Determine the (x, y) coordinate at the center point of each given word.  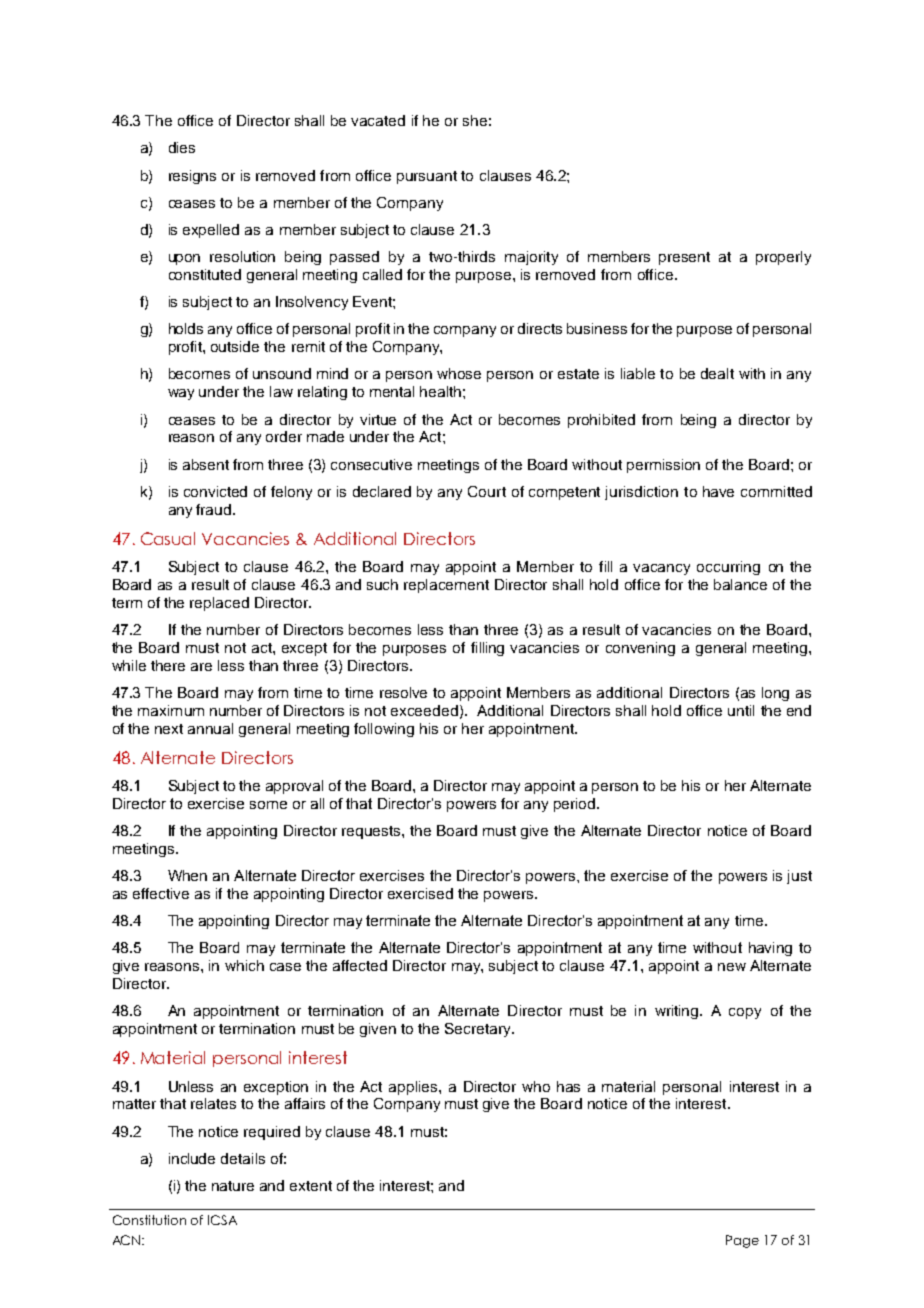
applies (414, 1088)
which (244, 965)
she (475, 120)
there (168, 665)
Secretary (479, 1030)
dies (182, 147)
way (181, 394)
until (741, 710)
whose (459, 373)
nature (233, 1186)
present (684, 258)
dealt (717, 373)
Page (742, 1241)
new (732, 967)
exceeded (424, 710)
